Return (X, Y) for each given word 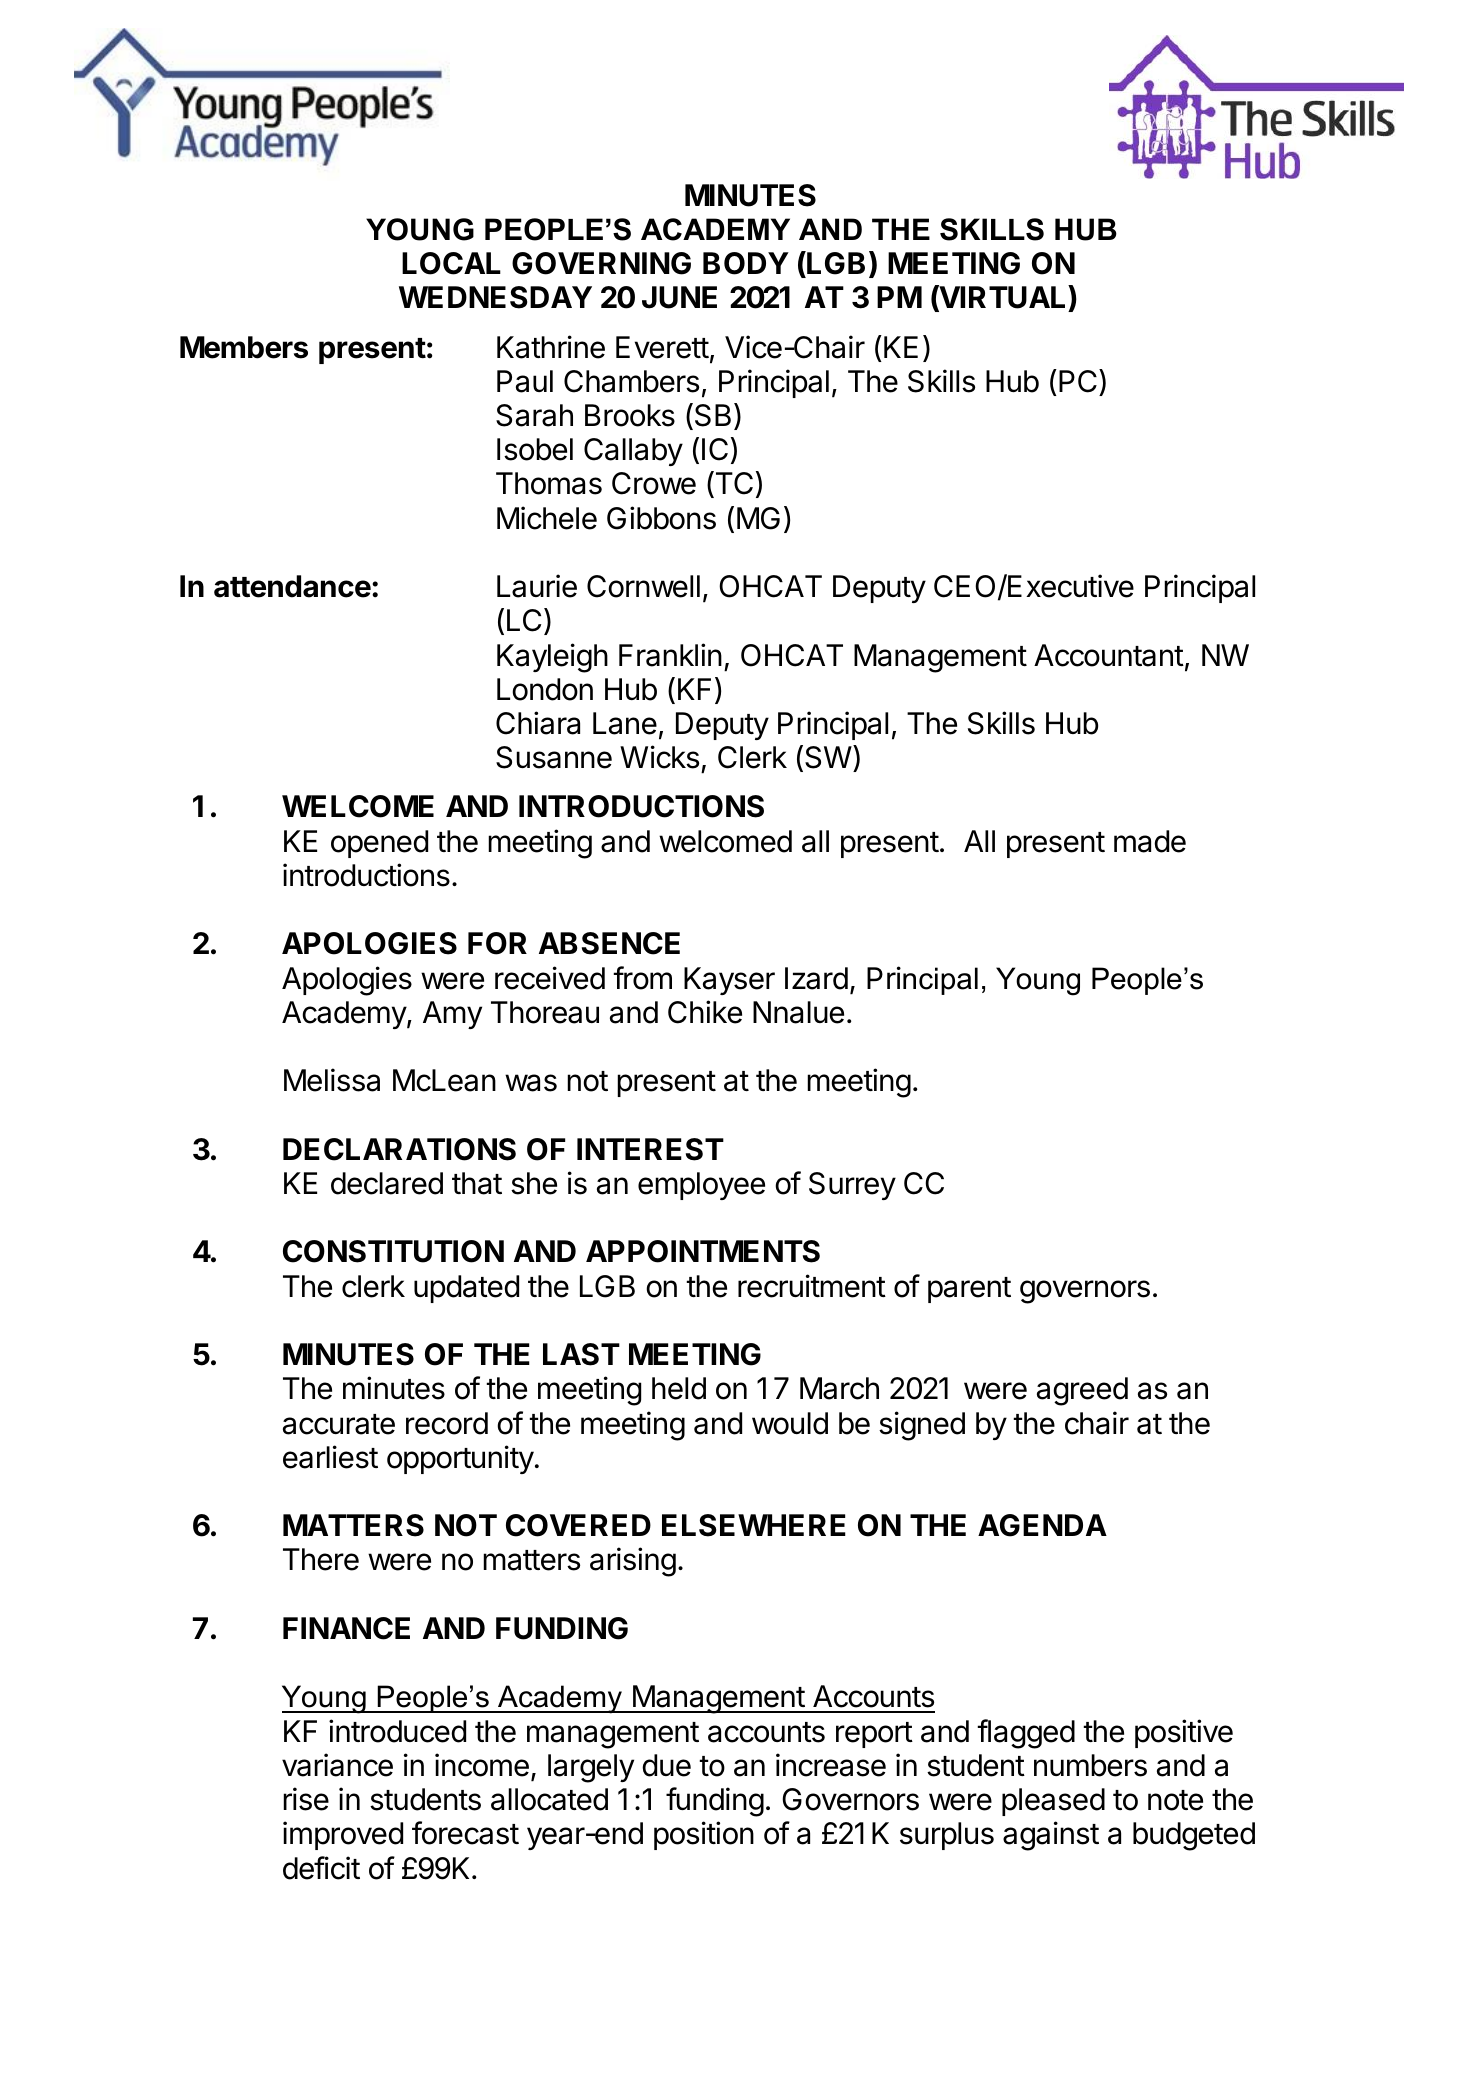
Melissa (332, 1080)
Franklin (670, 655)
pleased (1053, 1802)
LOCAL (451, 263)
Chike (705, 1012)
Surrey (852, 1186)
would (790, 1423)
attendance (292, 586)
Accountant (1109, 655)
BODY (746, 263)
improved (343, 1835)
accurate (339, 1424)
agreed (1082, 1391)
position (704, 1835)
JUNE (679, 297)
